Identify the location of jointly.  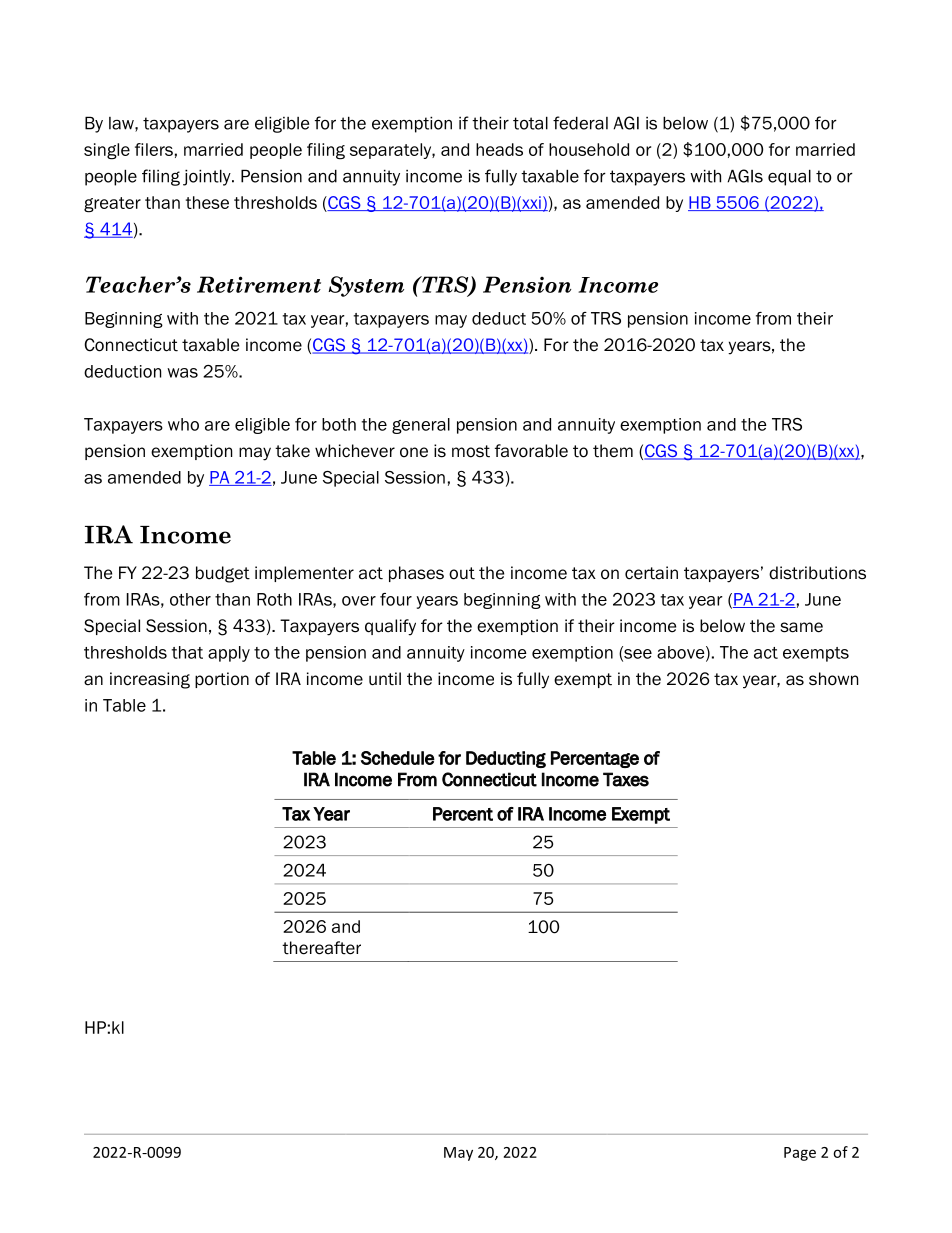
(208, 177).
